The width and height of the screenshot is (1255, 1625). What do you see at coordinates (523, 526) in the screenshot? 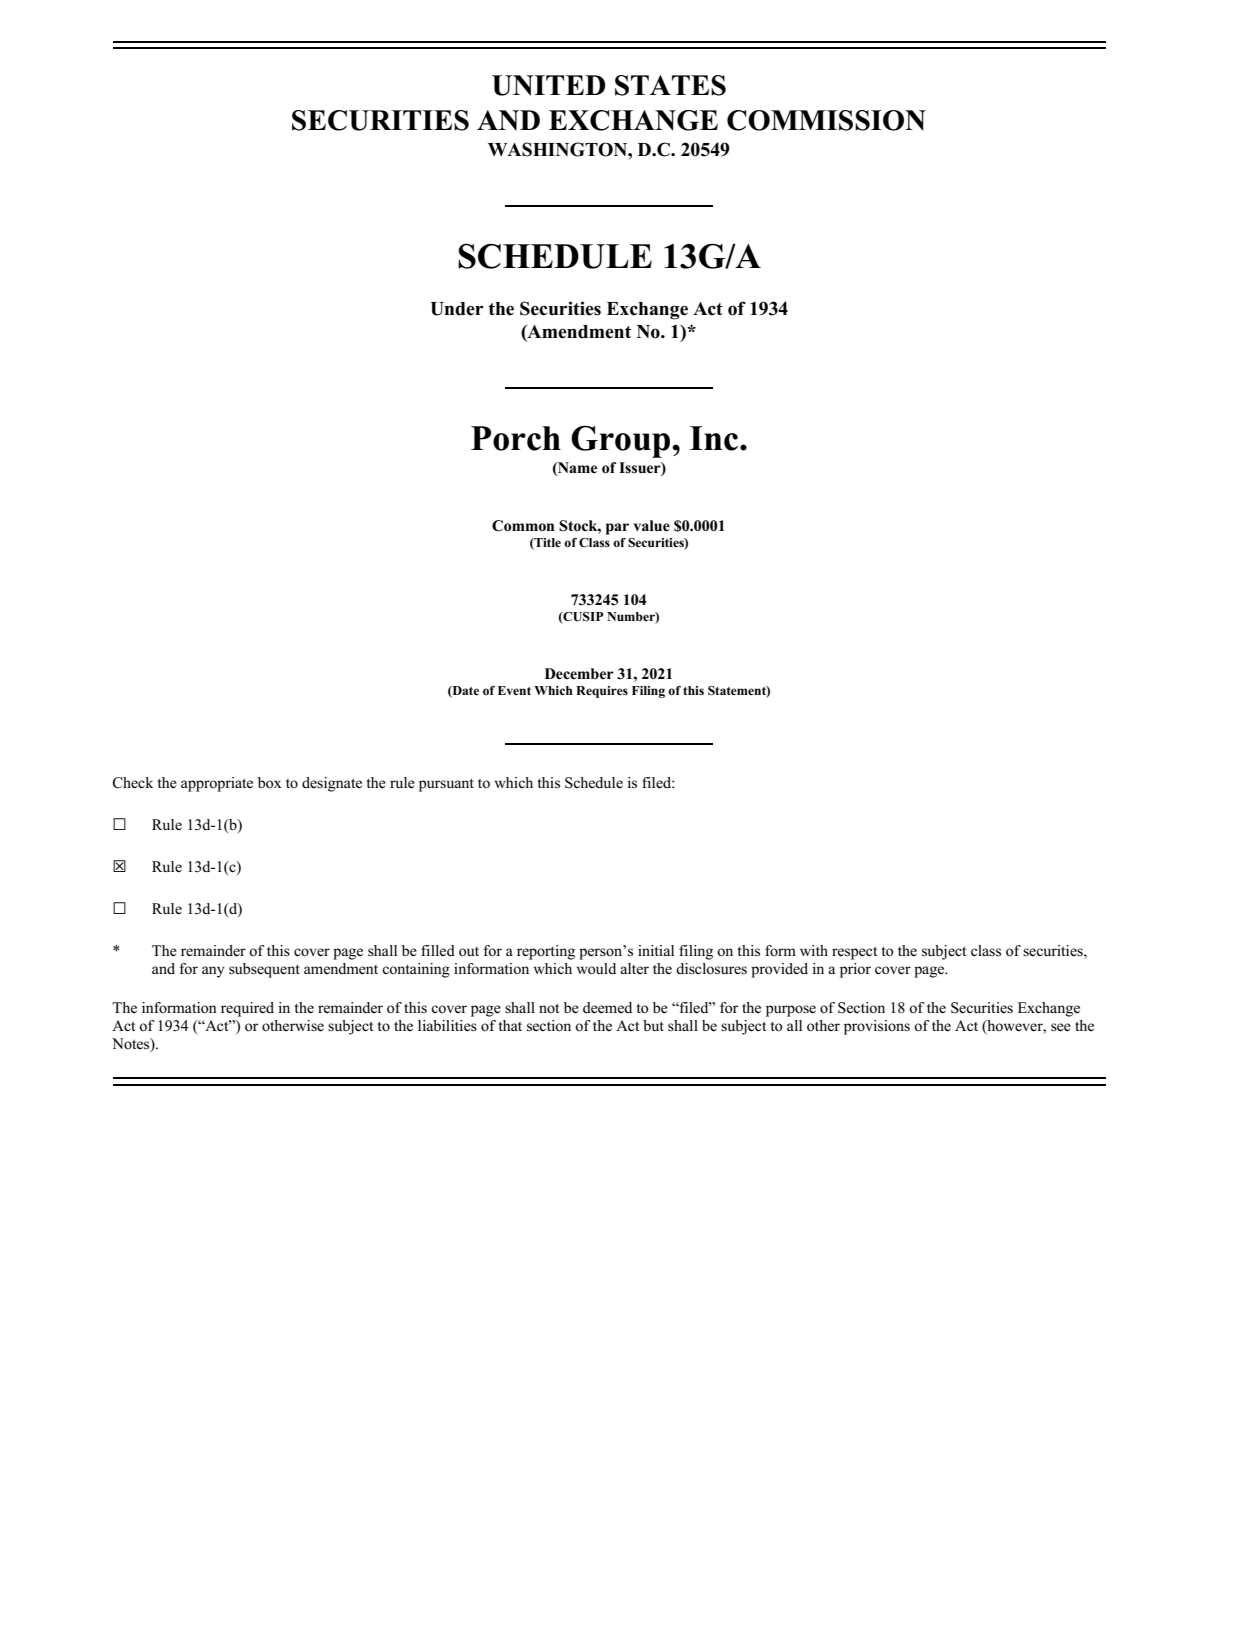
I see `Common` at bounding box center [523, 526].
